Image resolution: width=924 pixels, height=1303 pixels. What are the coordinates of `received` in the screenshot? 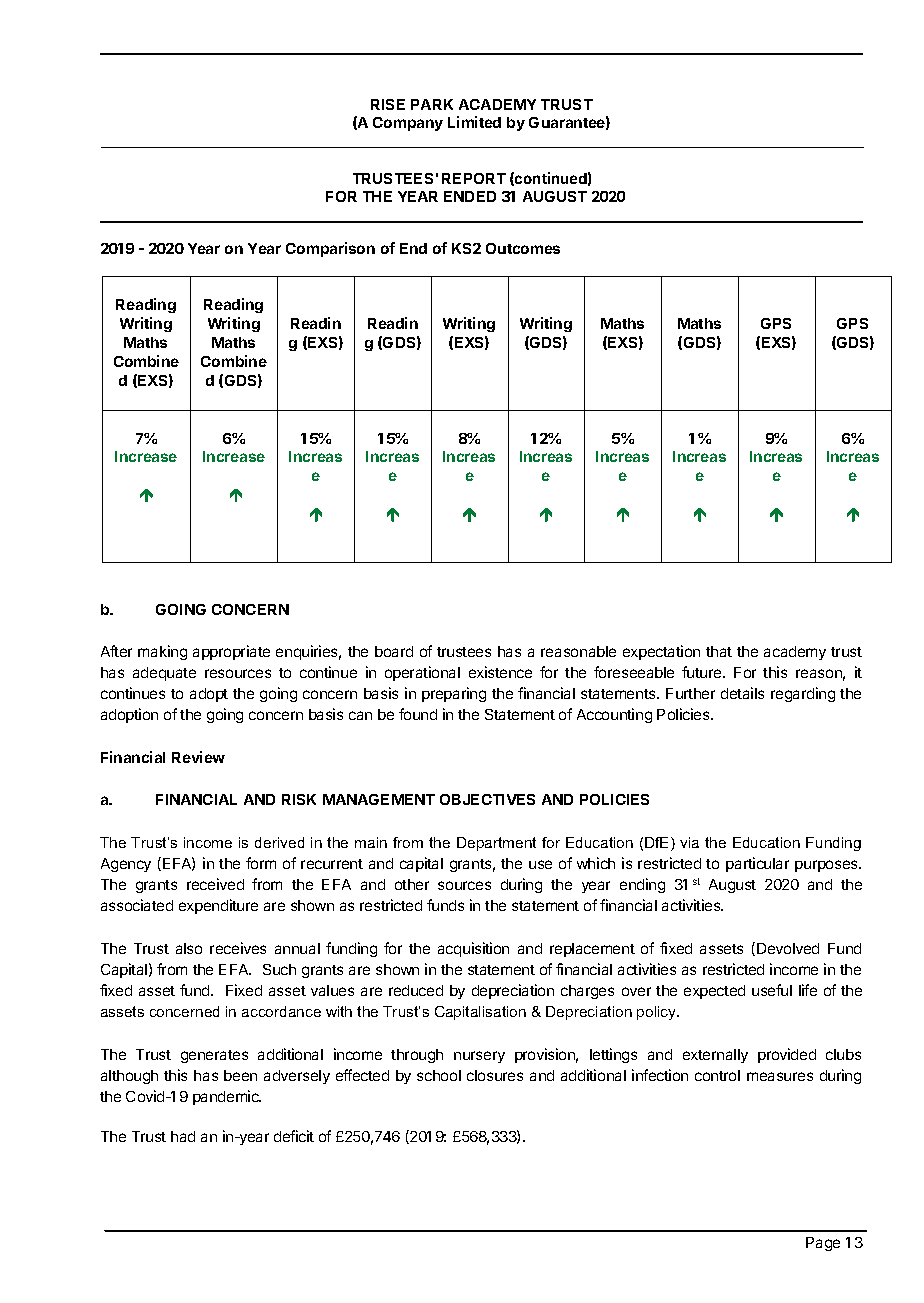 It's located at (215, 884).
